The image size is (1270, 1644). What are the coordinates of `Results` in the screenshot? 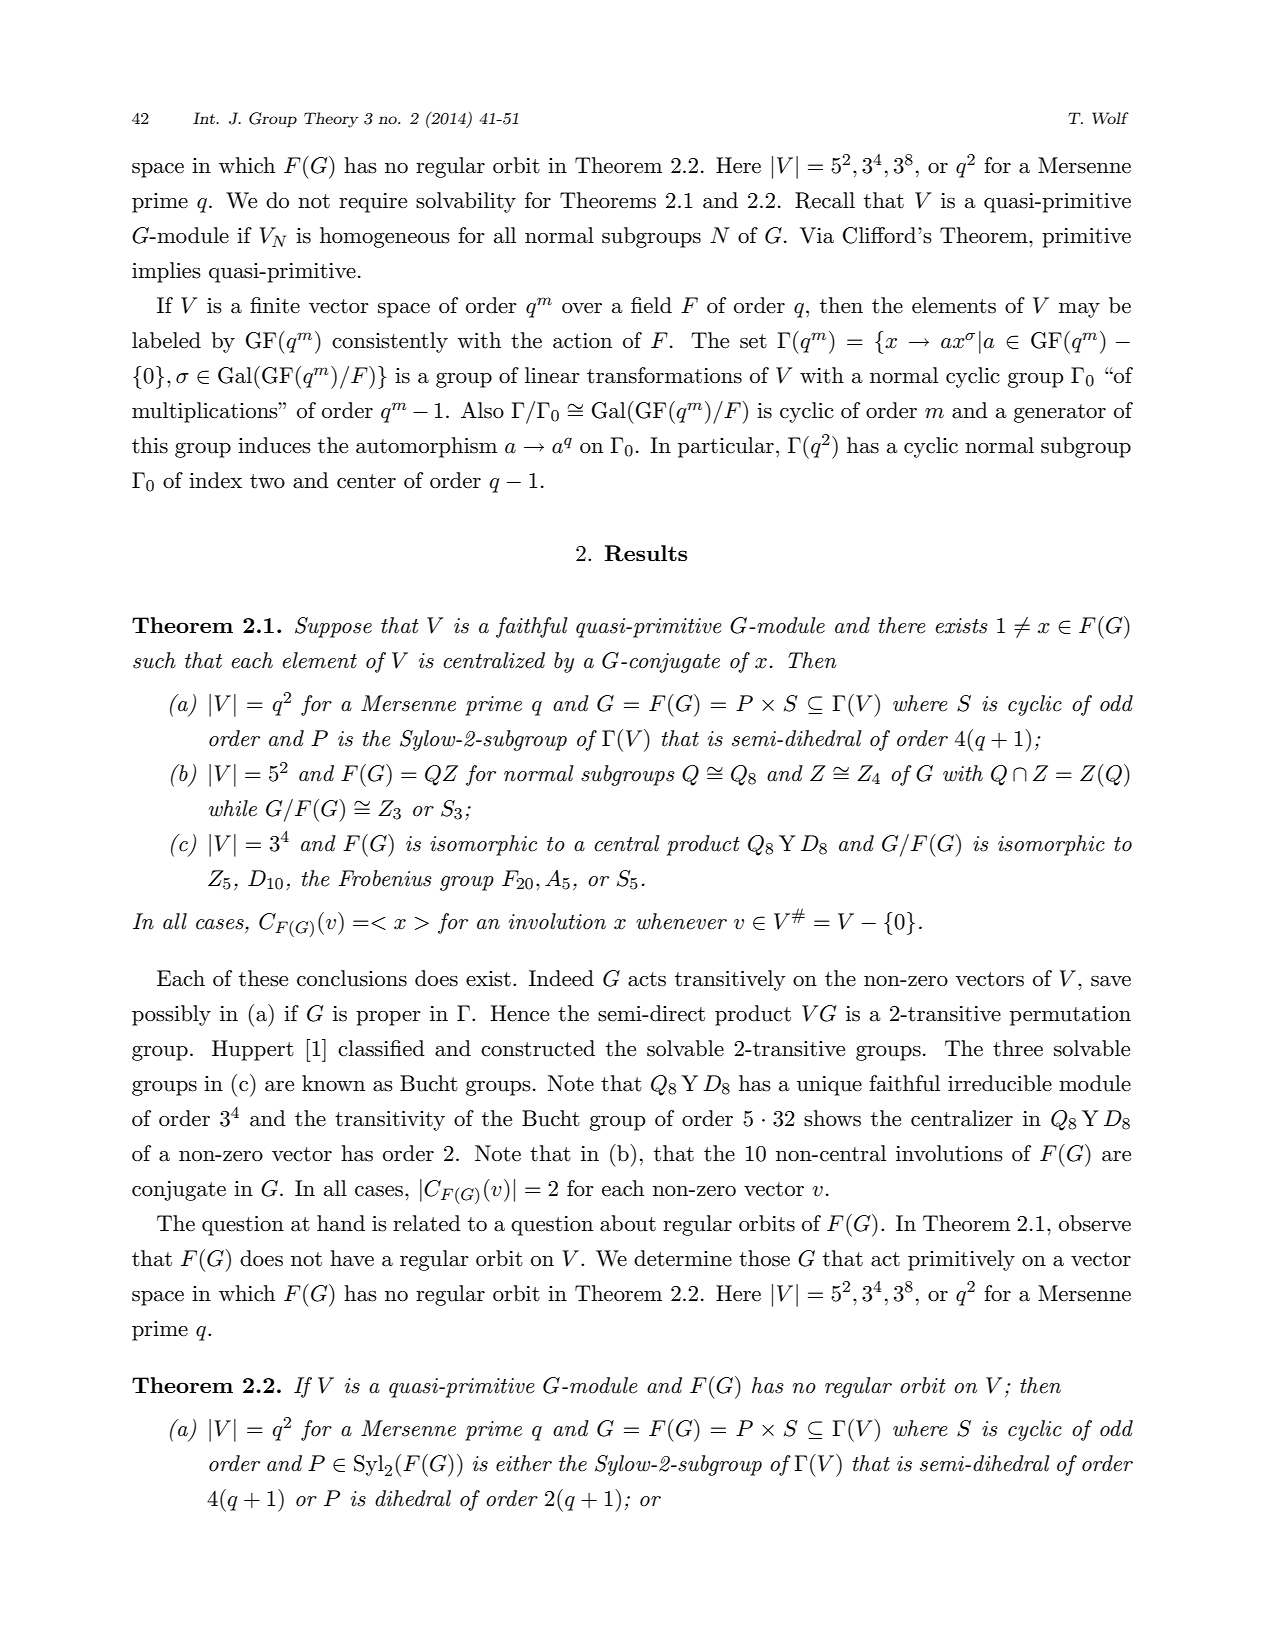 It's located at (645, 553).
